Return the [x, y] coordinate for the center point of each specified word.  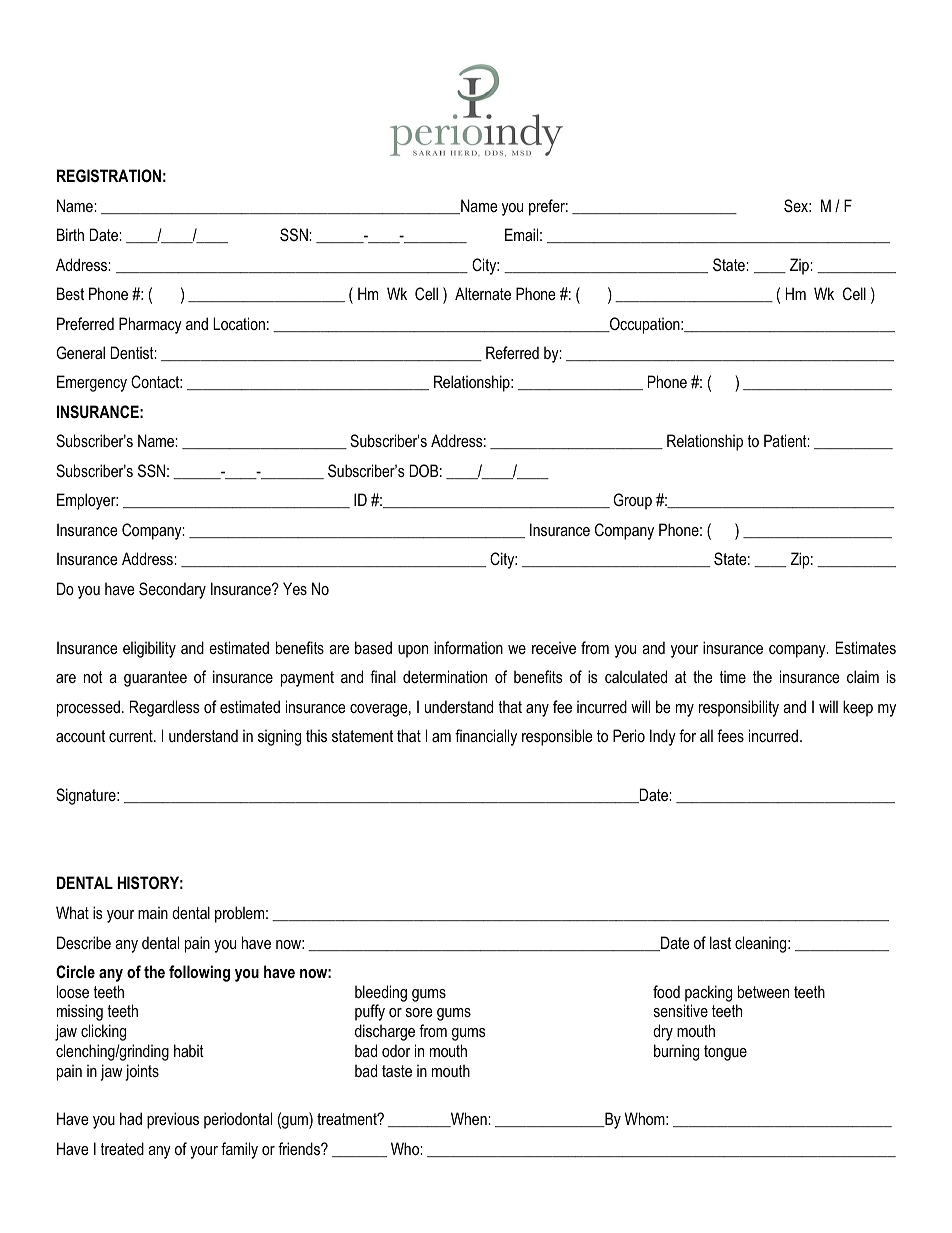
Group [632, 501]
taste [397, 1071]
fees [730, 735]
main [153, 912]
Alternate [483, 293]
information [468, 647]
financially [486, 737]
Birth [70, 234]
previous [173, 1120]
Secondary [172, 590]
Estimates [866, 647]
